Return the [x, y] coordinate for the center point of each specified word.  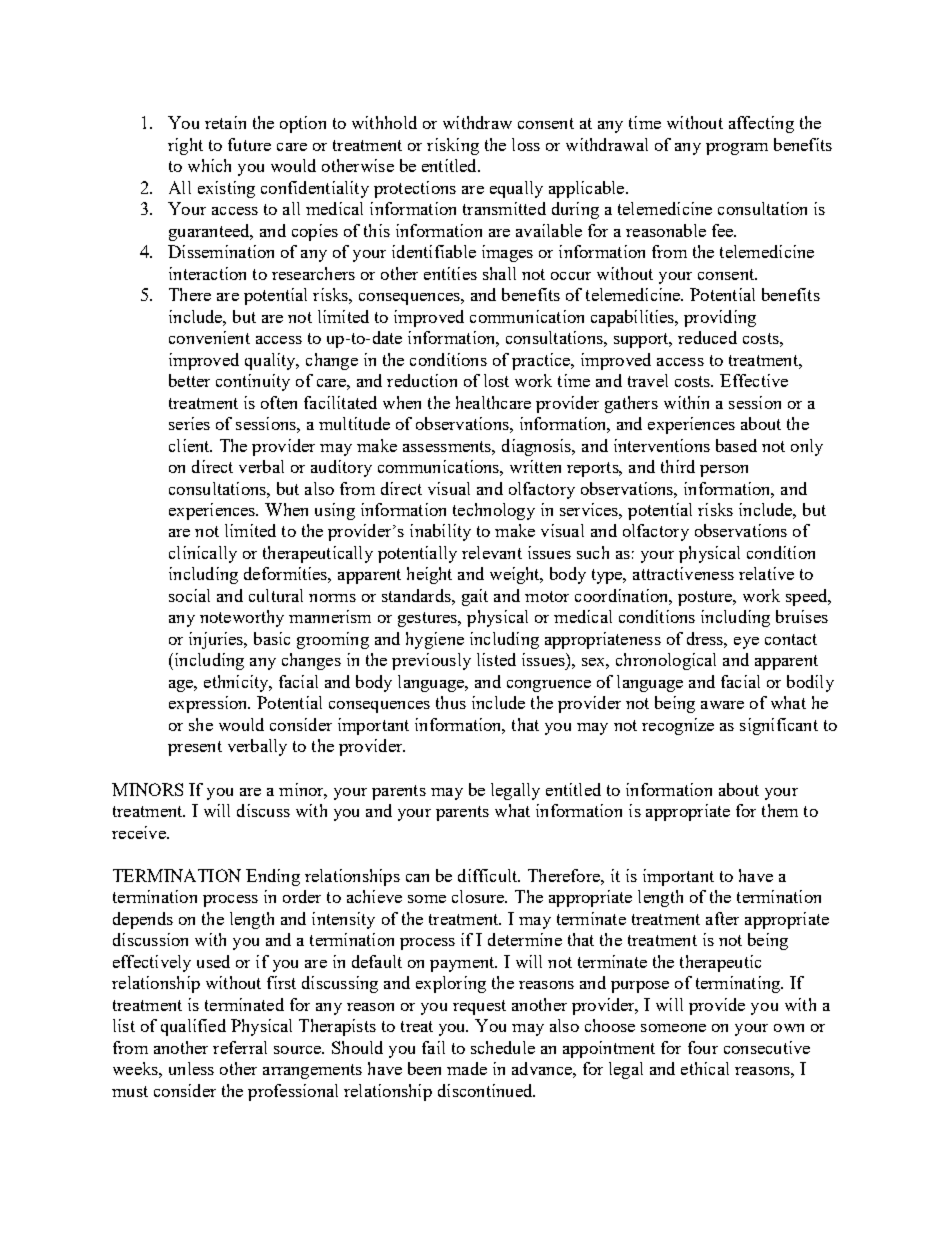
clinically [203, 554]
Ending [273, 877]
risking [453, 146]
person [724, 471]
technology [494, 511]
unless [191, 1068]
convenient [209, 337]
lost [496, 380]
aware [722, 705]
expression [209, 704]
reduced [707, 337]
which [209, 165]
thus [451, 702]
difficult [489, 875]
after [722, 918]
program [737, 149]
